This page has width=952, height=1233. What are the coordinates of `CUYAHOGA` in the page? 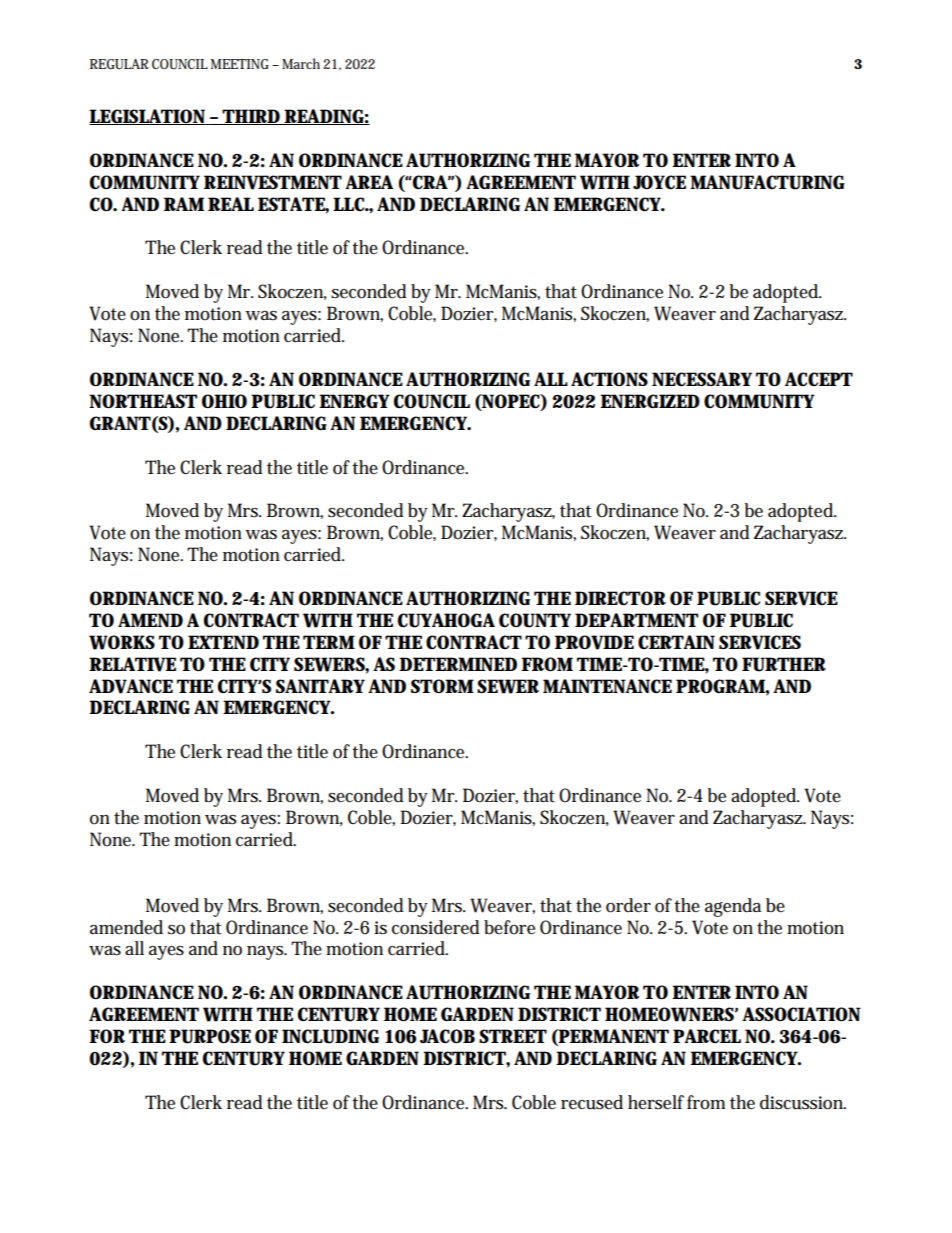 It's located at (446, 620).
